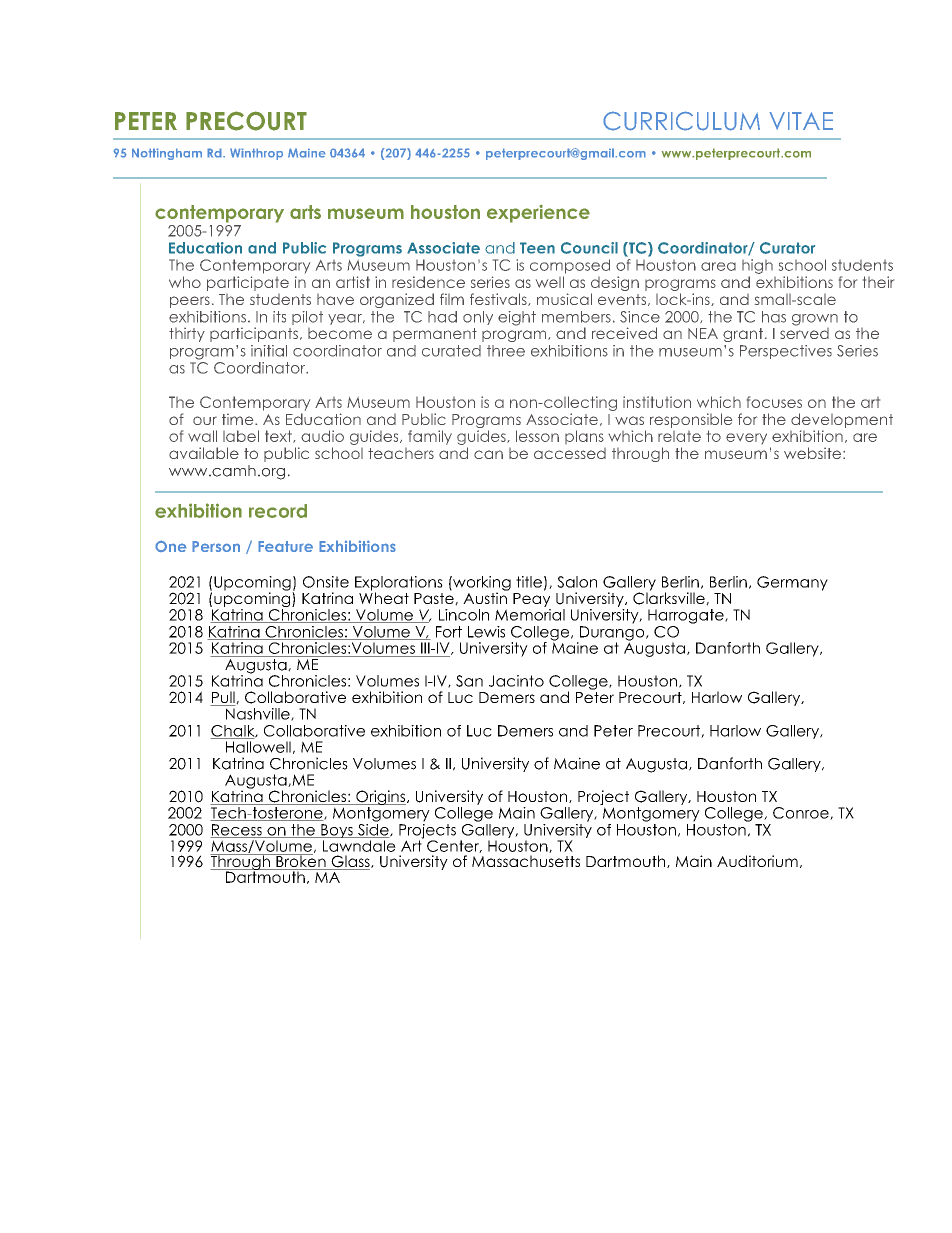  I want to click on can, so click(488, 454).
